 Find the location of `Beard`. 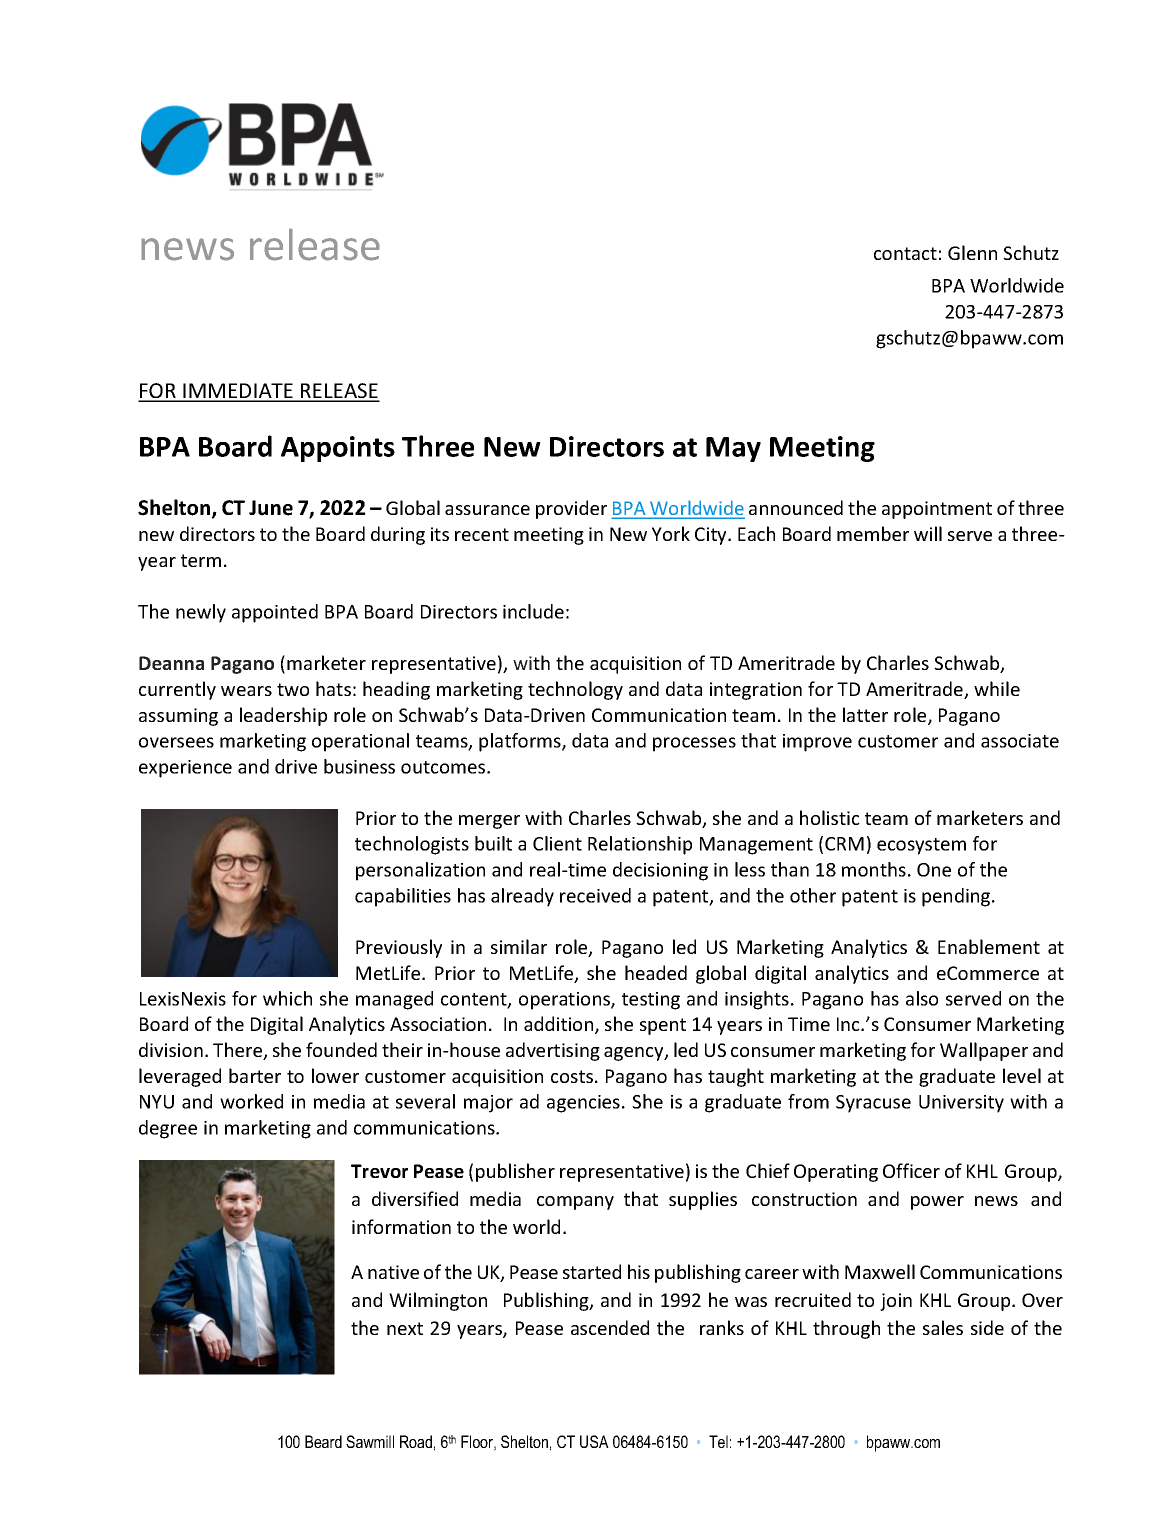

Beard is located at coordinates (323, 1441).
